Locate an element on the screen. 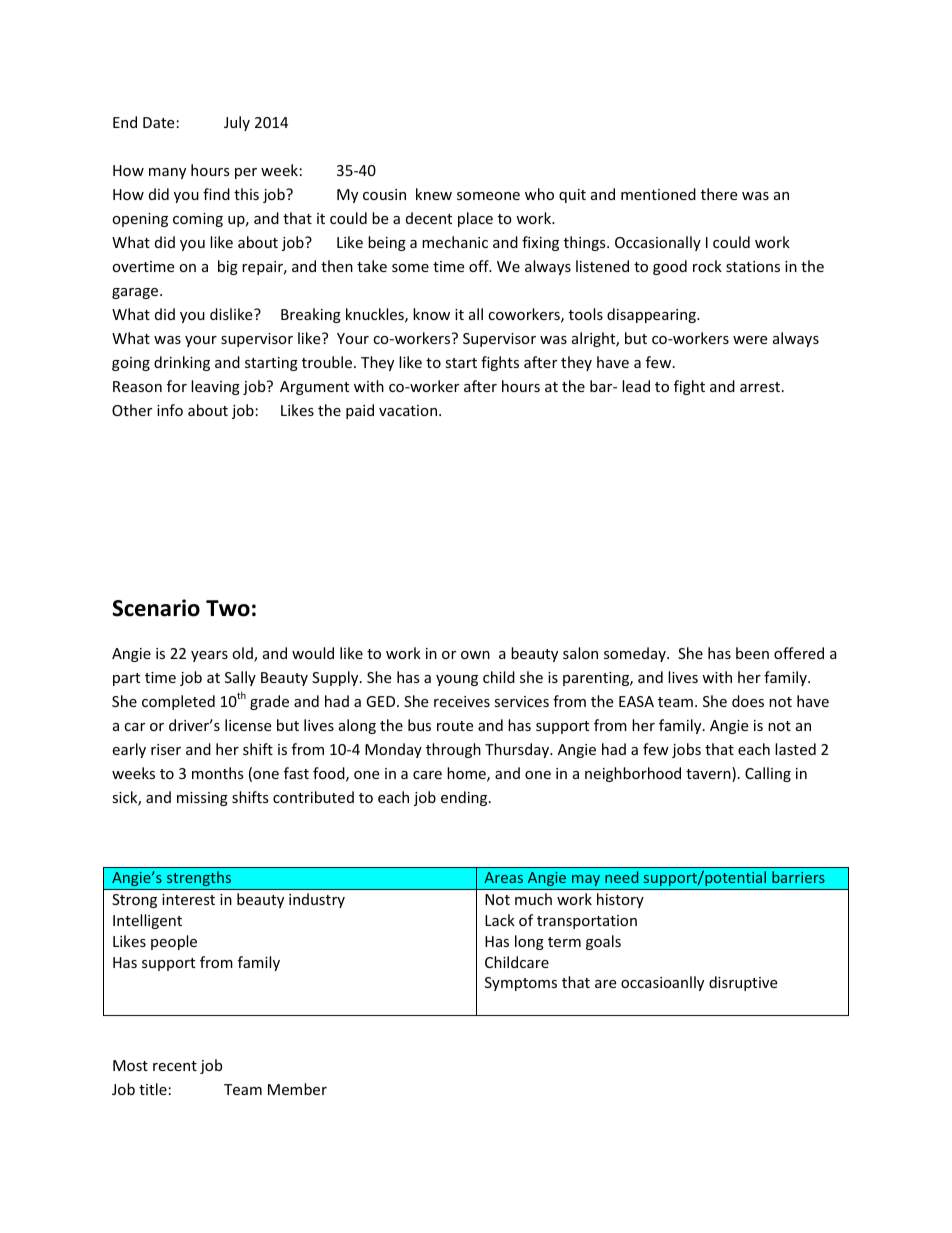 Image resolution: width=952 pixels, height=1233 pixels. own is located at coordinates (475, 655).
